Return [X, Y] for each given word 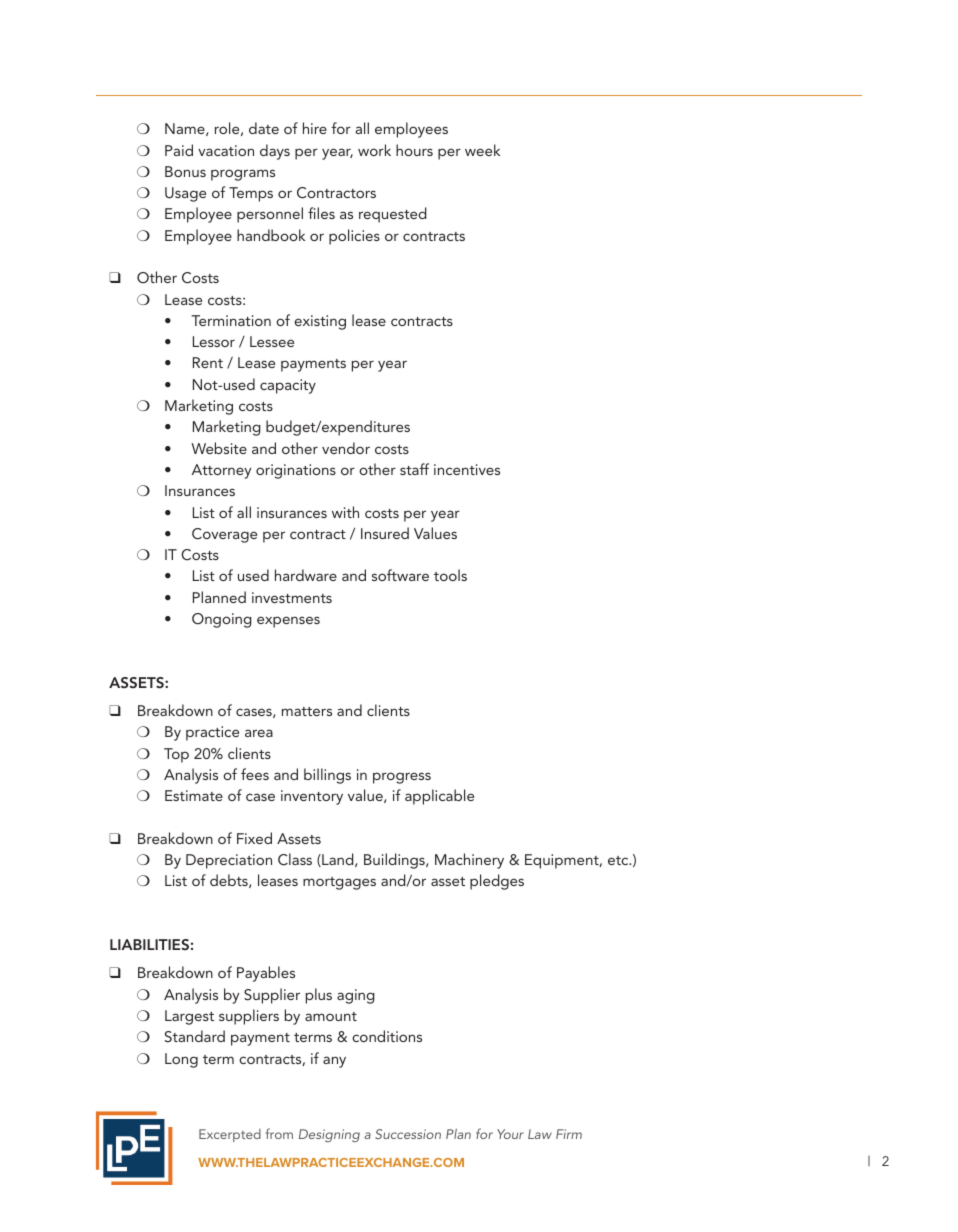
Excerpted [230, 1135]
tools [450, 575]
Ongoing [222, 620]
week [482, 150]
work [374, 150]
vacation [226, 150]
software [400, 575]
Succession [408, 1134]
